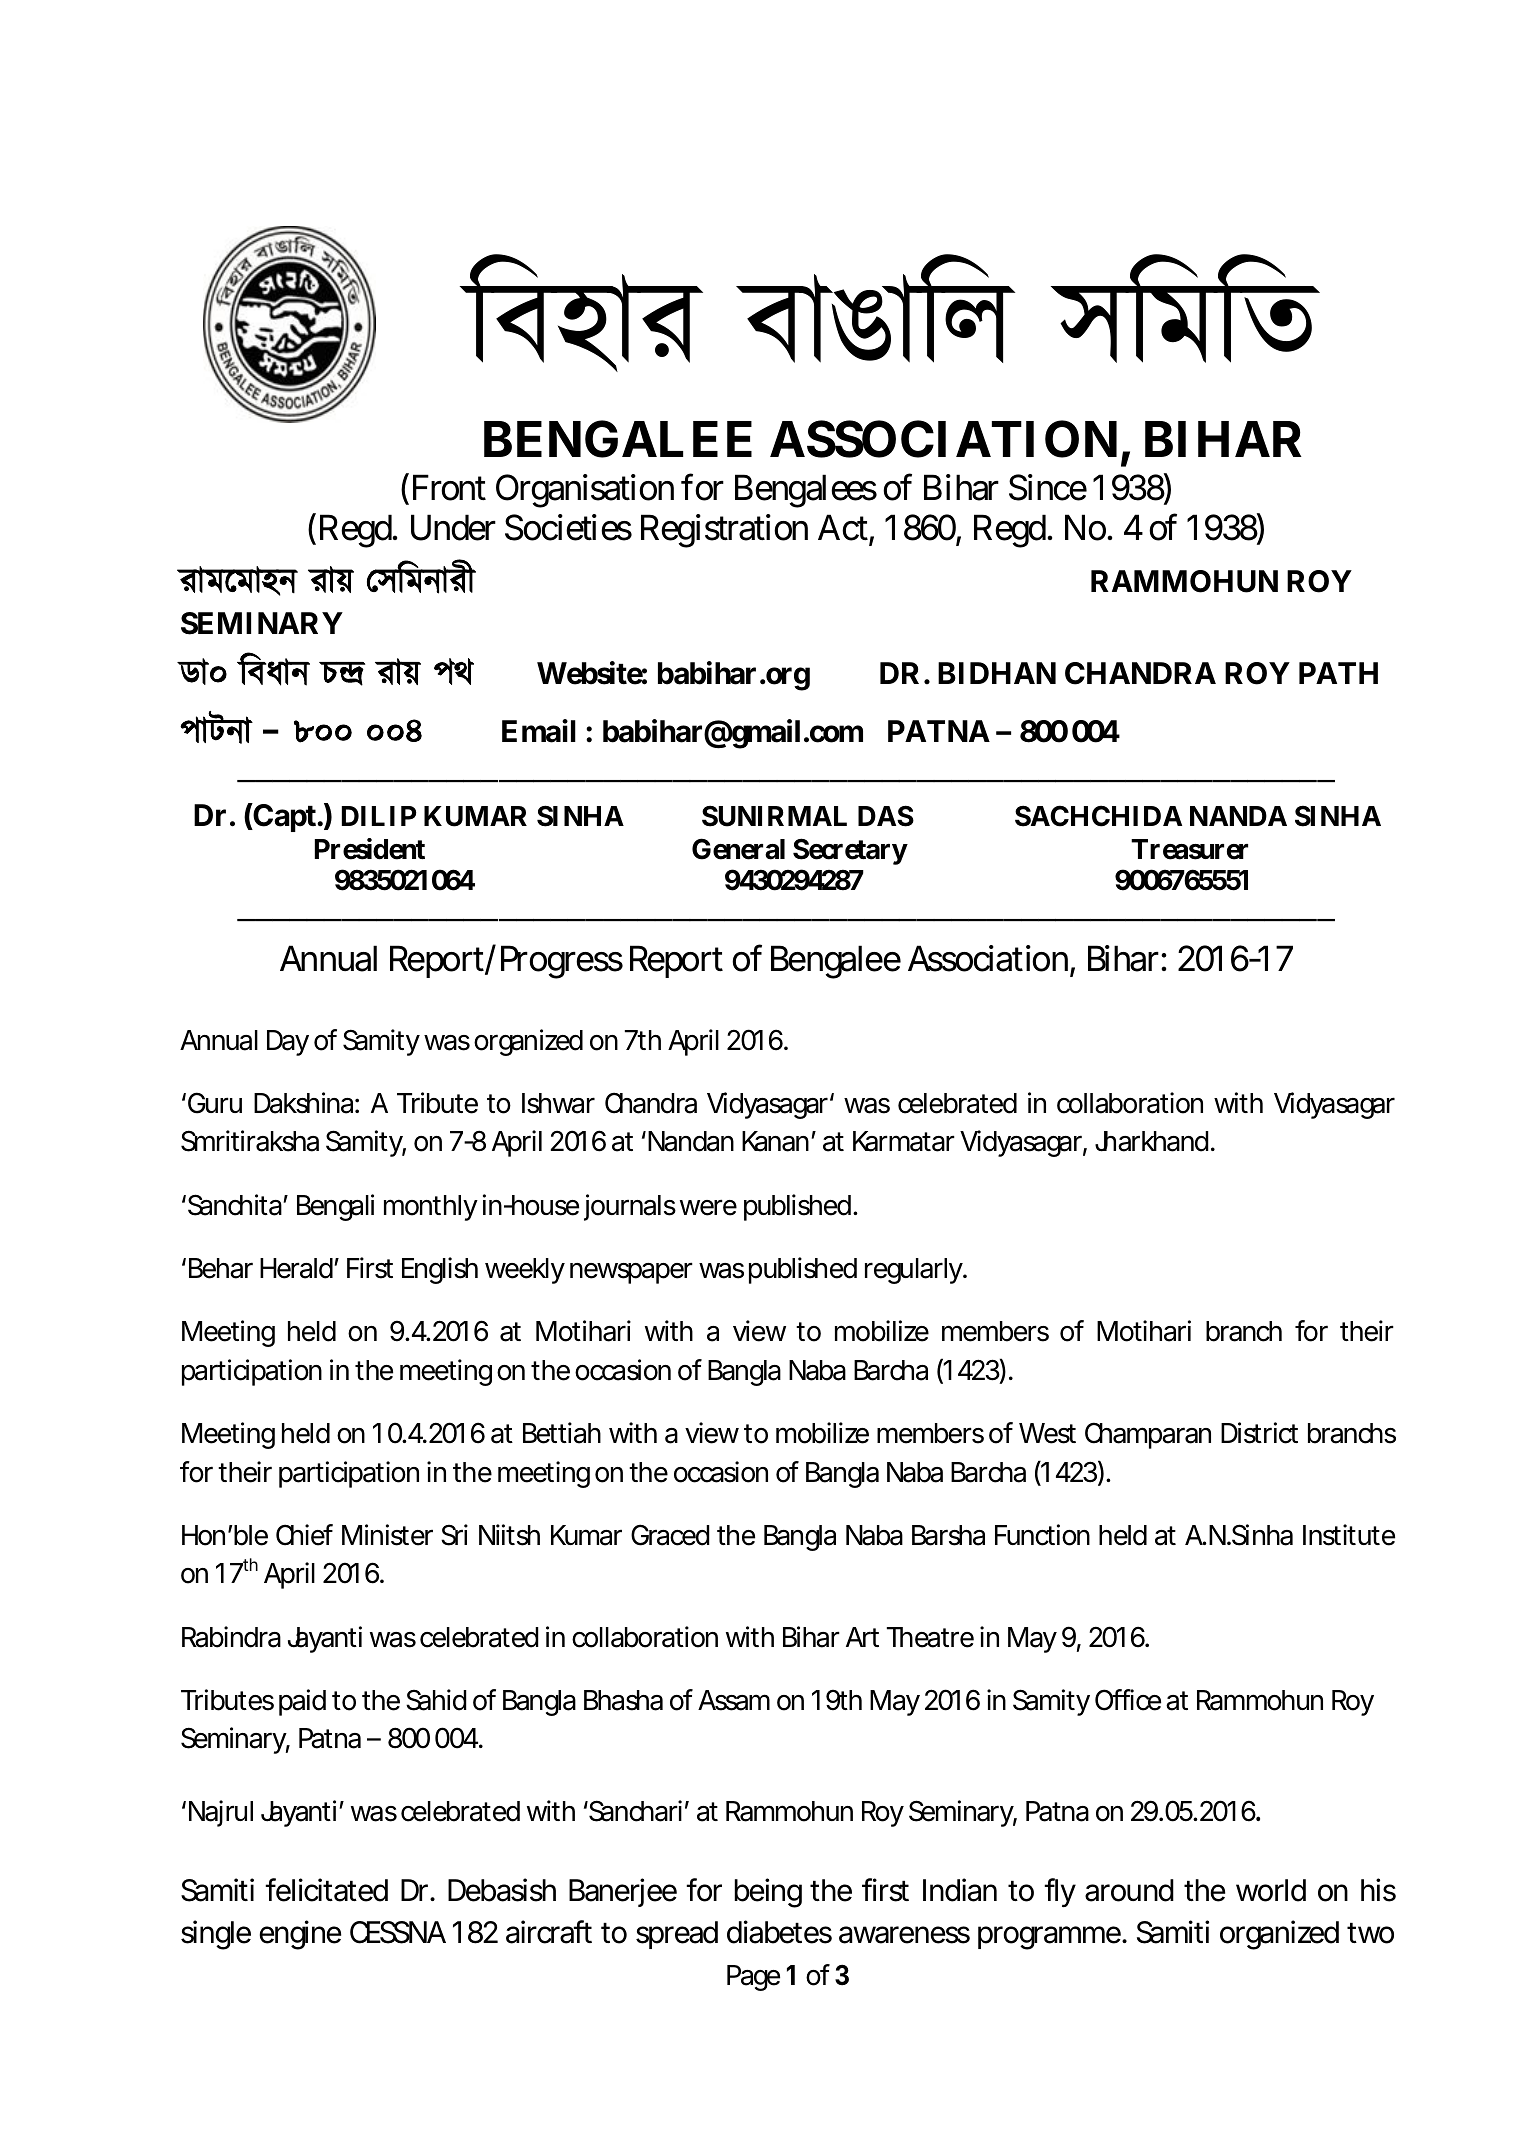  I want to click on Minister, so click(387, 1535).
